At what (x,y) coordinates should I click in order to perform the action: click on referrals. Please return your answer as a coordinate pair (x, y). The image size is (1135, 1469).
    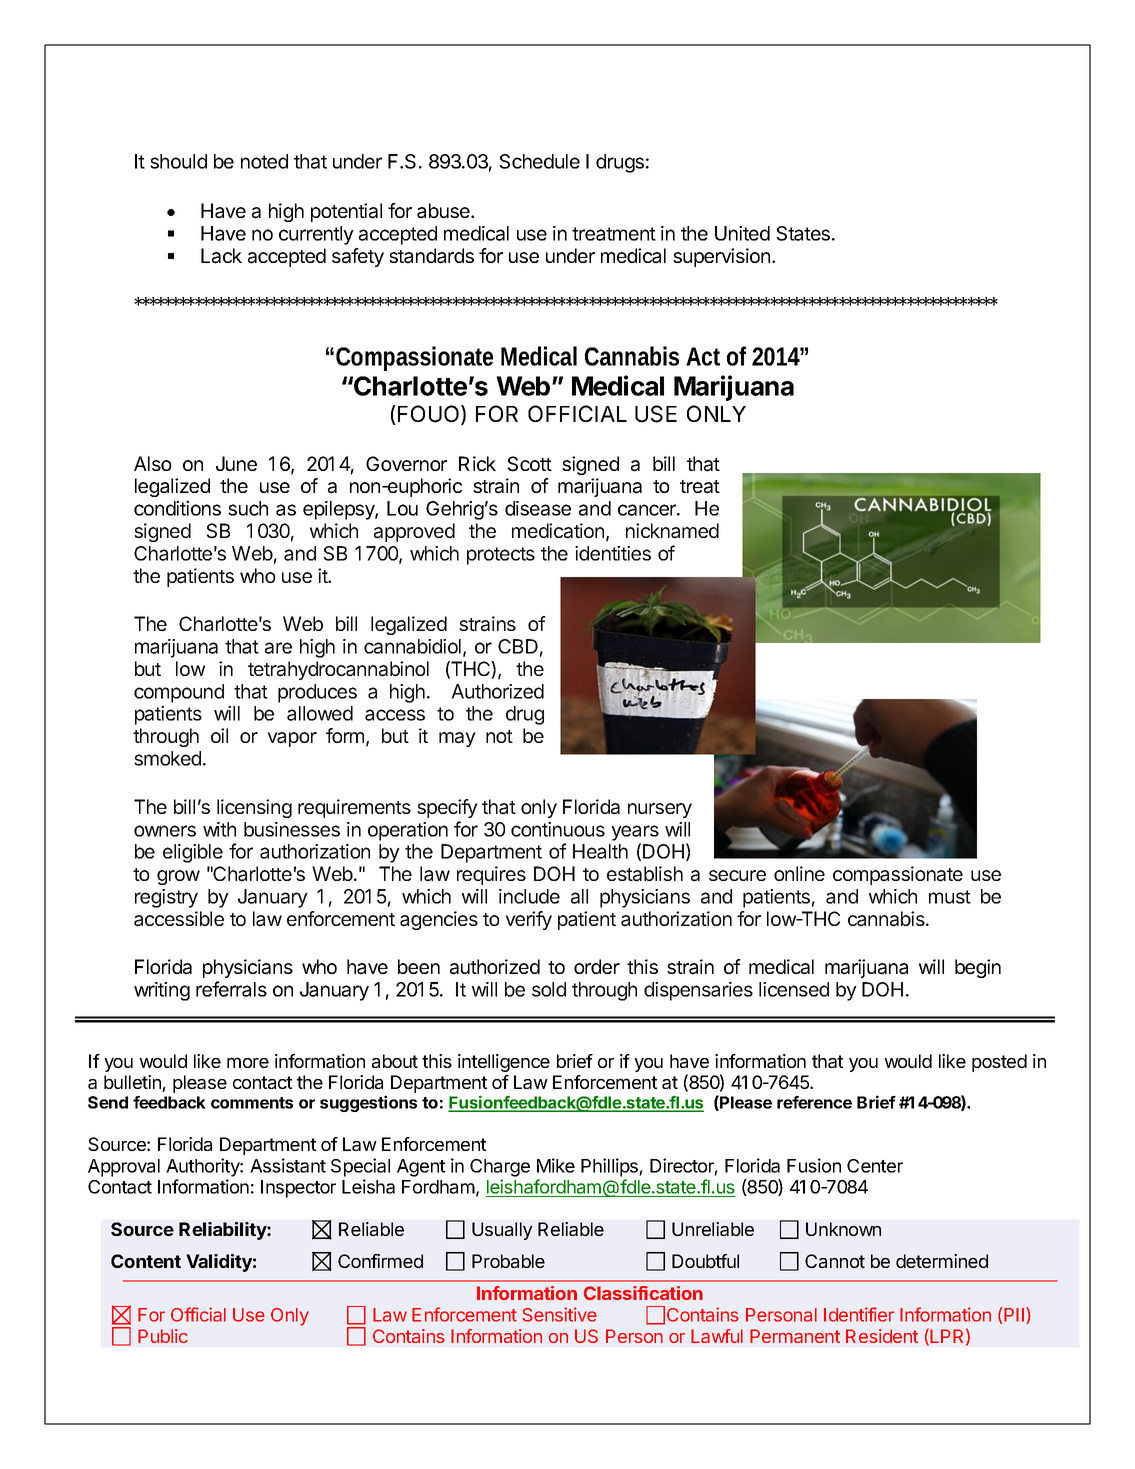
    Looking at the image, I should click on (231, 989).
